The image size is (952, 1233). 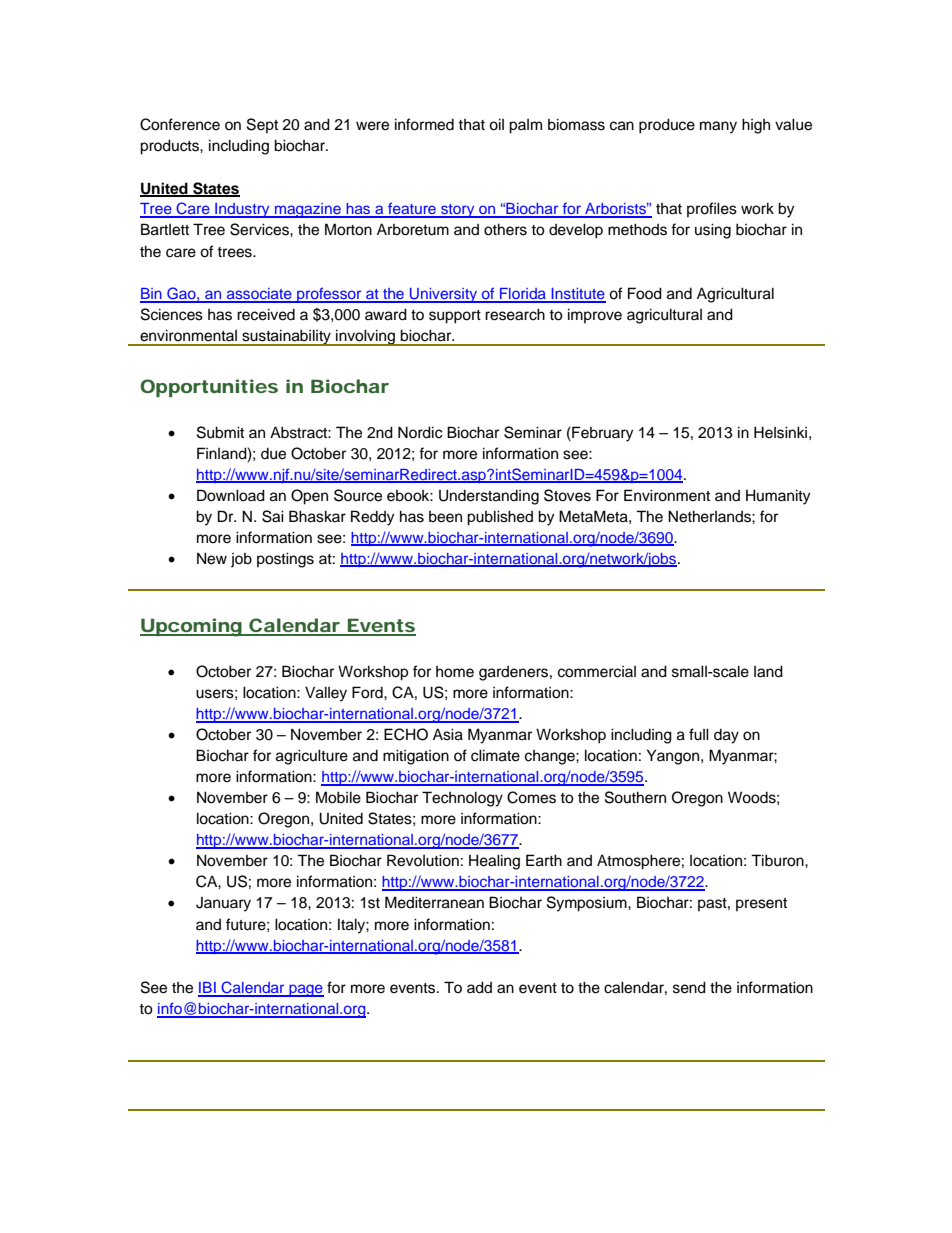 I want to click on home, so click(x=455, y=672).
